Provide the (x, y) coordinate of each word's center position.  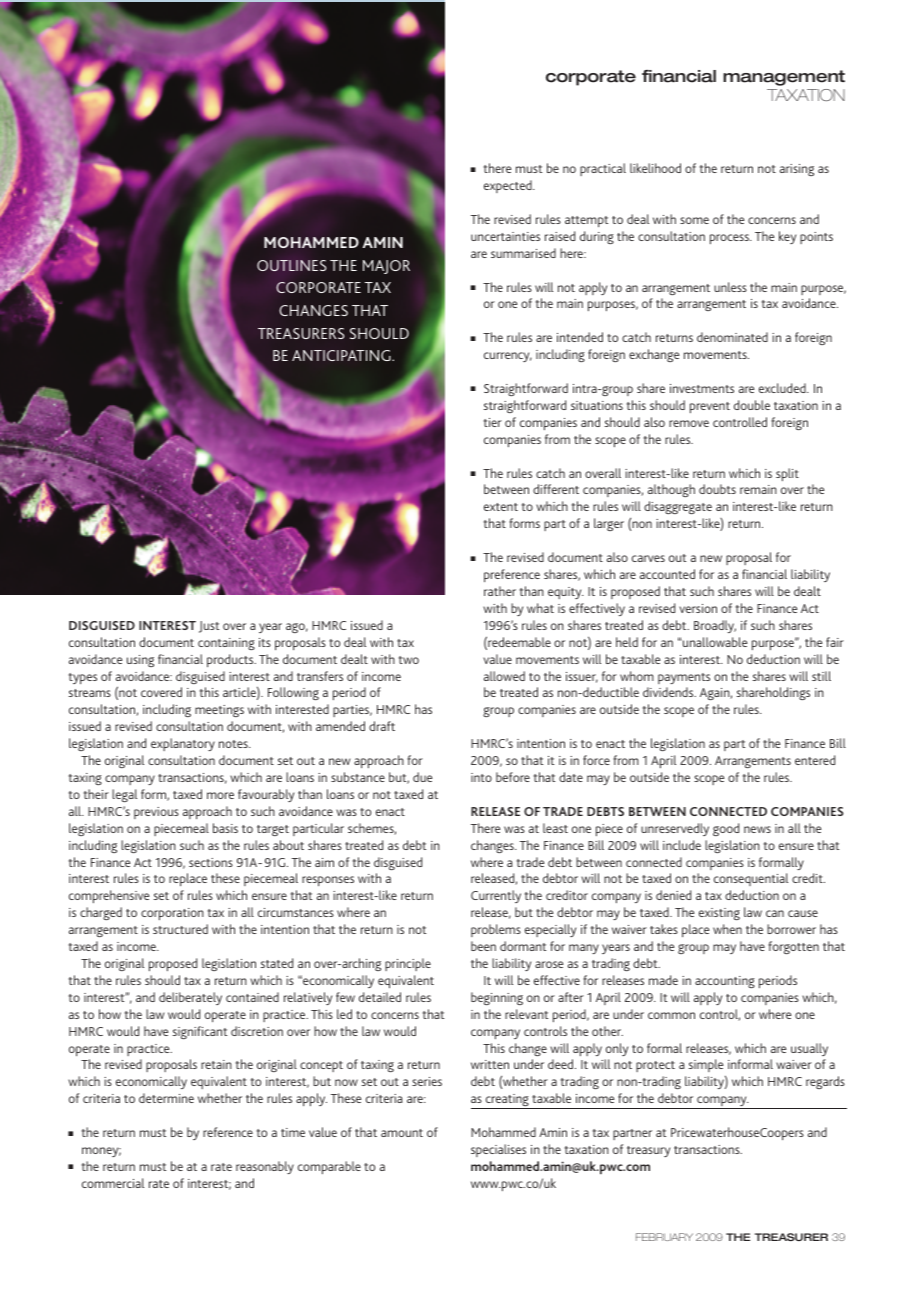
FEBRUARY (664, 1237)
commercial (113, 1183)
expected (509, 186)
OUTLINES (291, 265)
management (784, 78)
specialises (498, 1150)
